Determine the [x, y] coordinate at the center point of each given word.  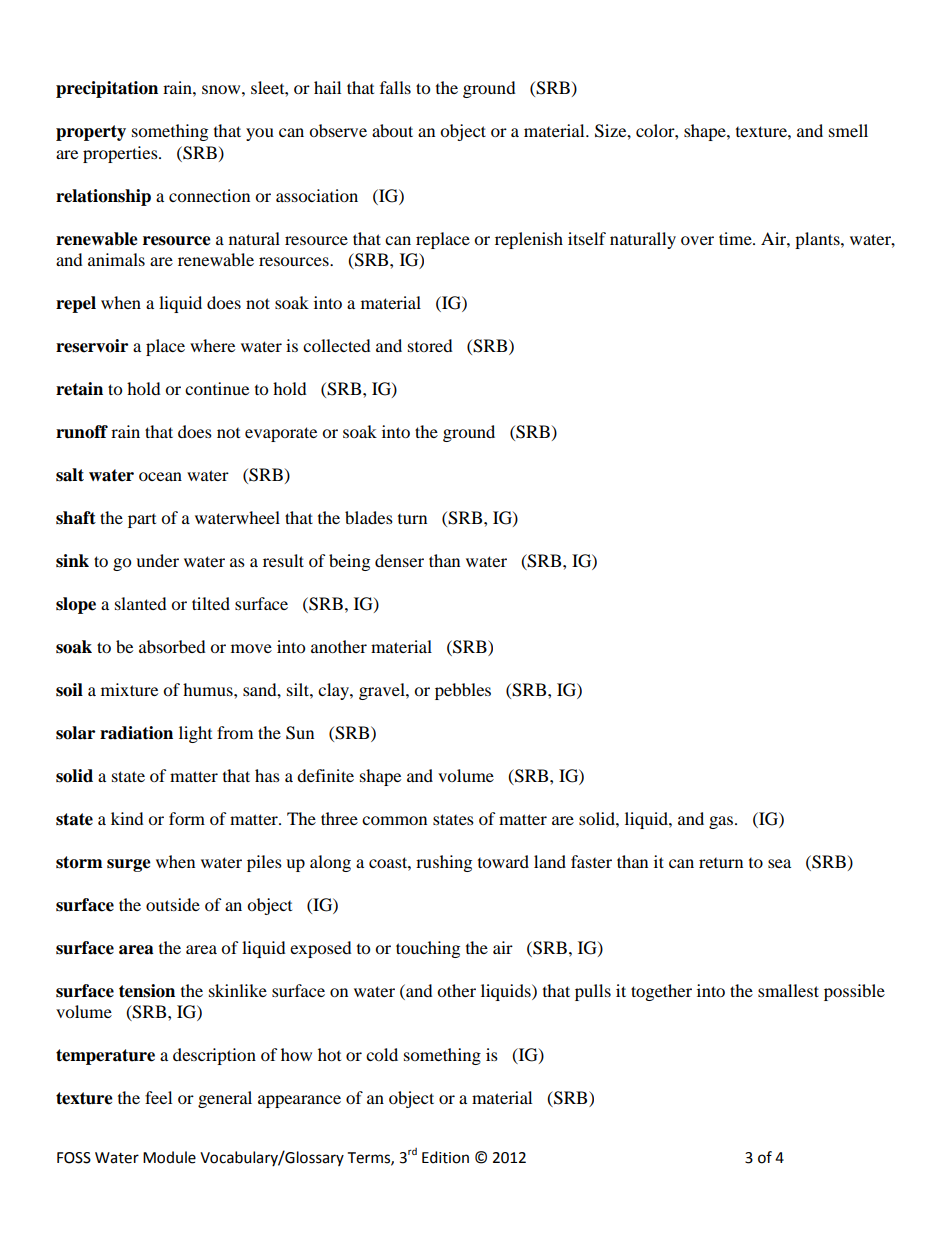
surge [129, 865]
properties [121, 154]
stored [430, 345]
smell [848, 130]
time [736, 238]
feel [158, 1097]
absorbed [172, 646]
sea [779, 863]
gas [721, 822]
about [392, 130]
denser [399, 560]
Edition [445, 1157]
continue [217, 388]
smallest [788, 990]
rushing [444, 863]
